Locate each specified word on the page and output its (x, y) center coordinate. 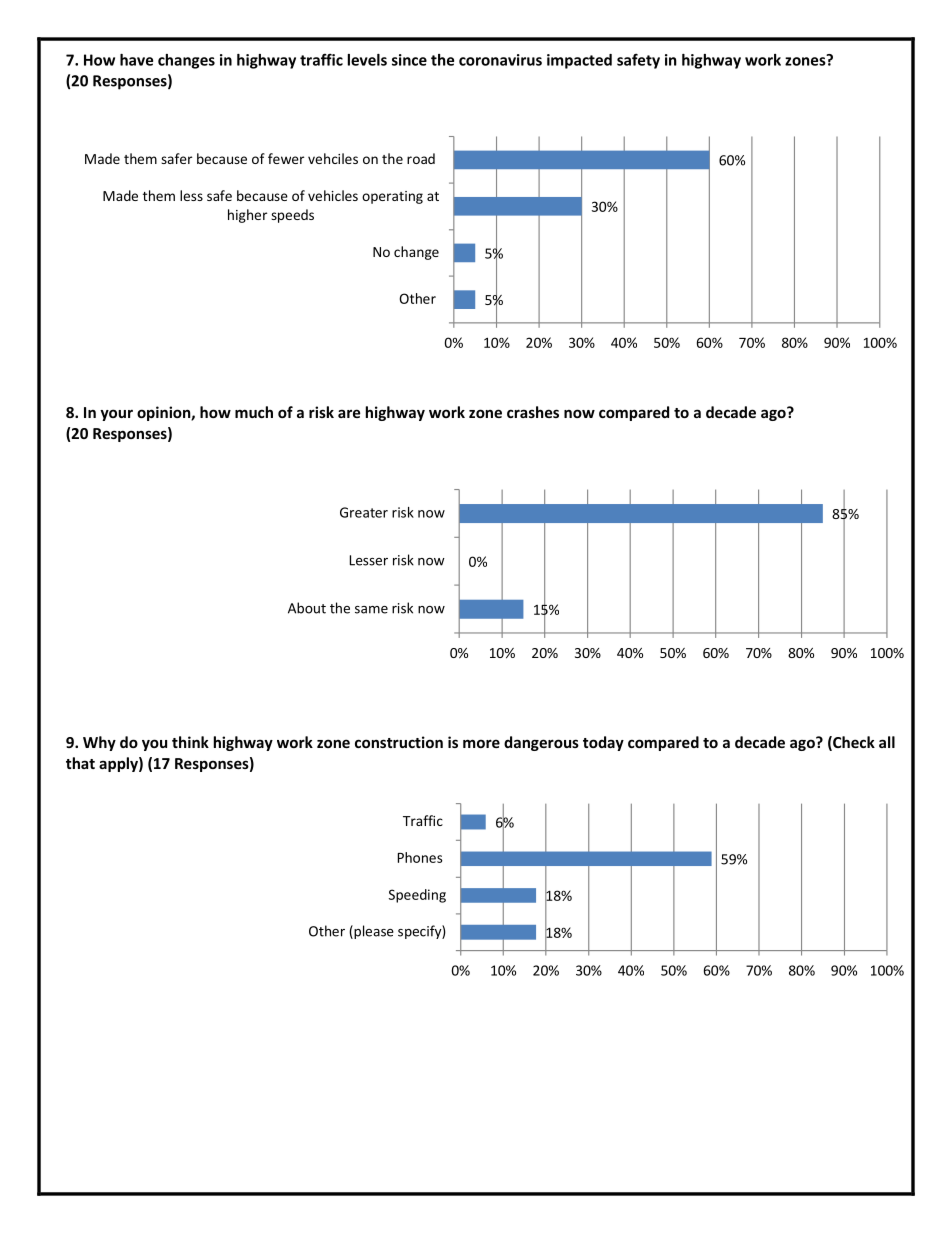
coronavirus (500, 60)
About (307, 608)
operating (392, 197)
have (136, 60)
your (116, 415)
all (887, 742)
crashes (533, 412)
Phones (420, 857)
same (371, 610)
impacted (579, 61)
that (80, 763)
